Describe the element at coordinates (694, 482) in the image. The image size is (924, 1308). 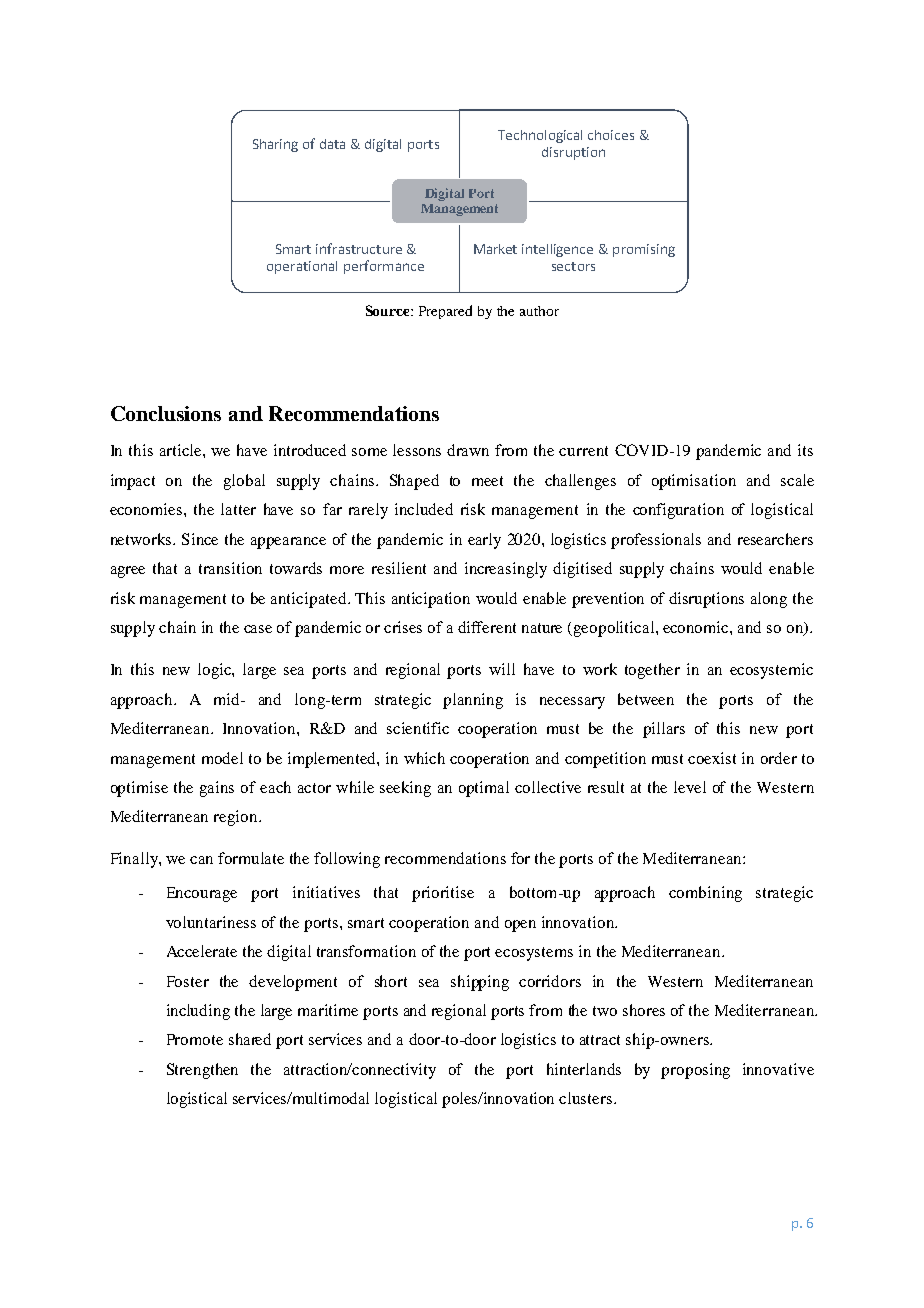
I see `optimisation` at that location.
